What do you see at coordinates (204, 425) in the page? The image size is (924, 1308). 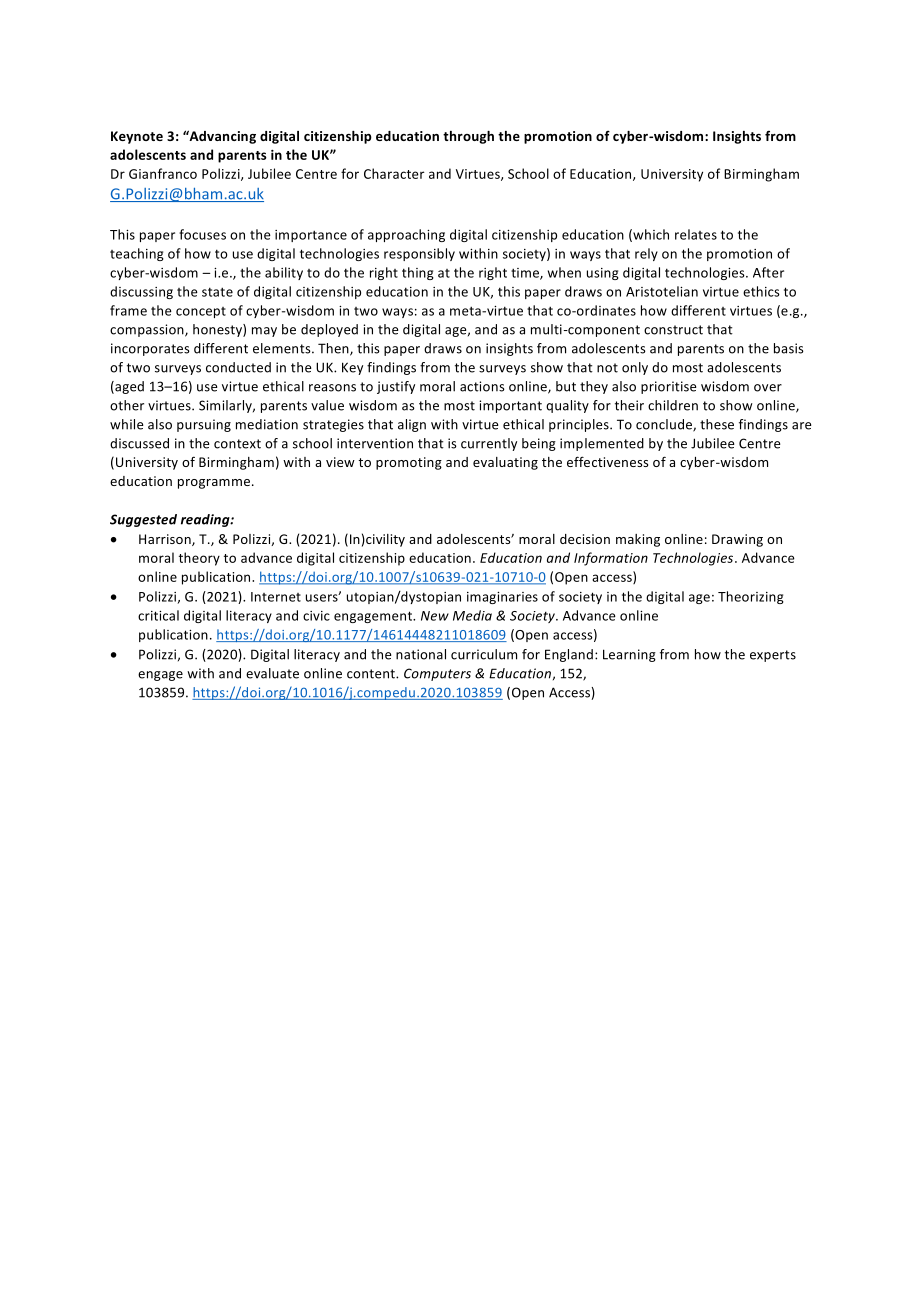 I see `pursuing` at bounding box center [204, 425].
